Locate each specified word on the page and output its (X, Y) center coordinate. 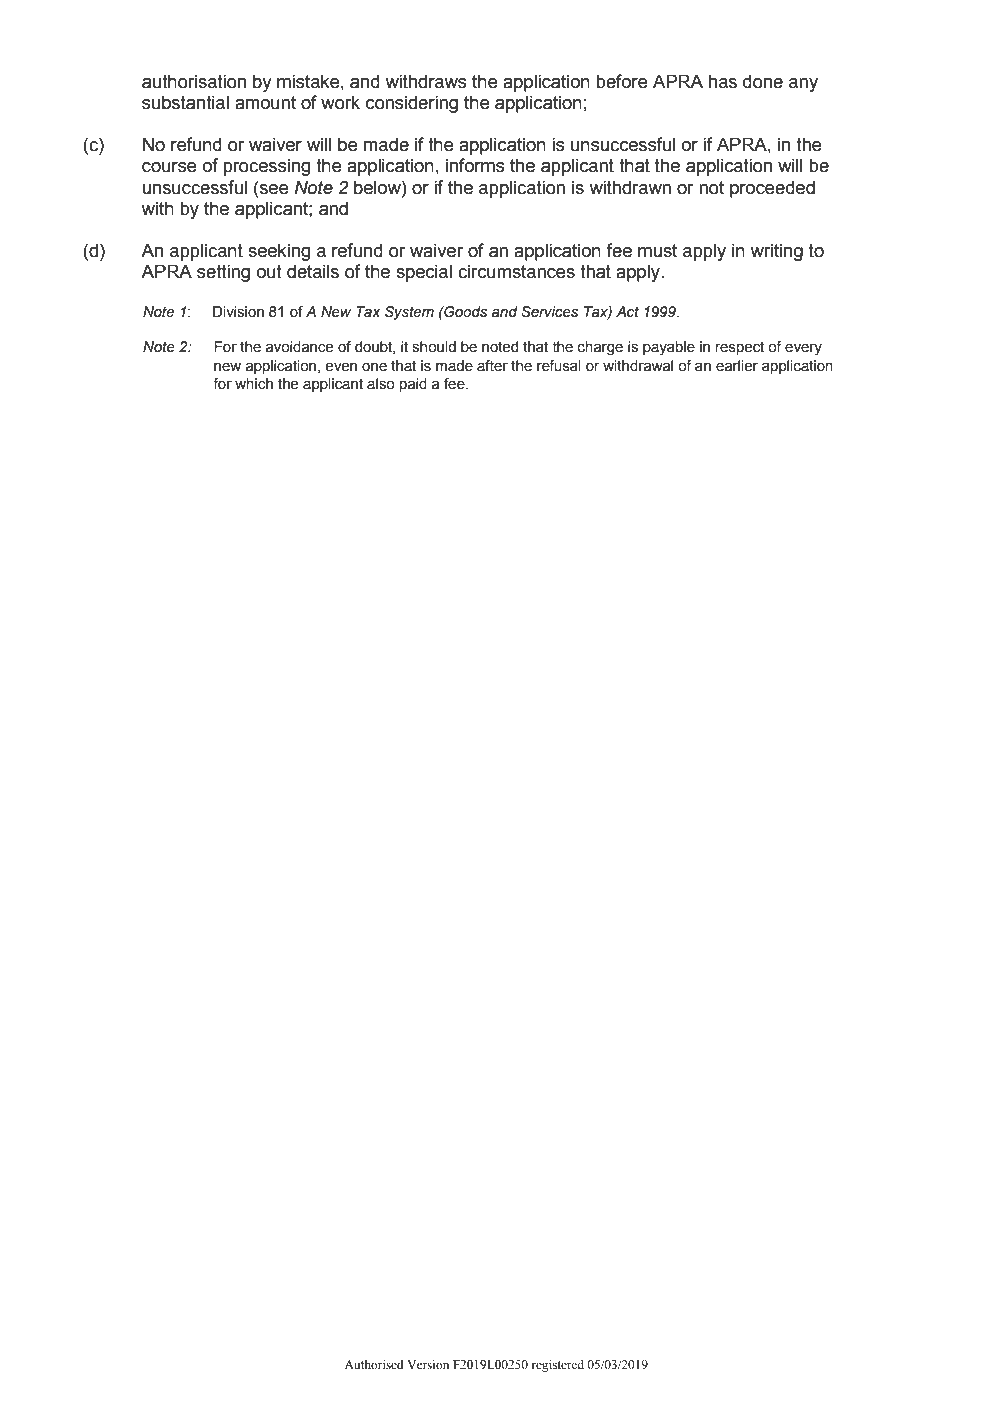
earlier (737, 366)
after (492, 366)
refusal (559, 366)
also (381, 384)
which (254, 384)
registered (557, 1365)
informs (475, 165)
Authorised (374, 1364)
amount (265, 103)
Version (428, 1364)
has (723, 81)
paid (413, 385)
